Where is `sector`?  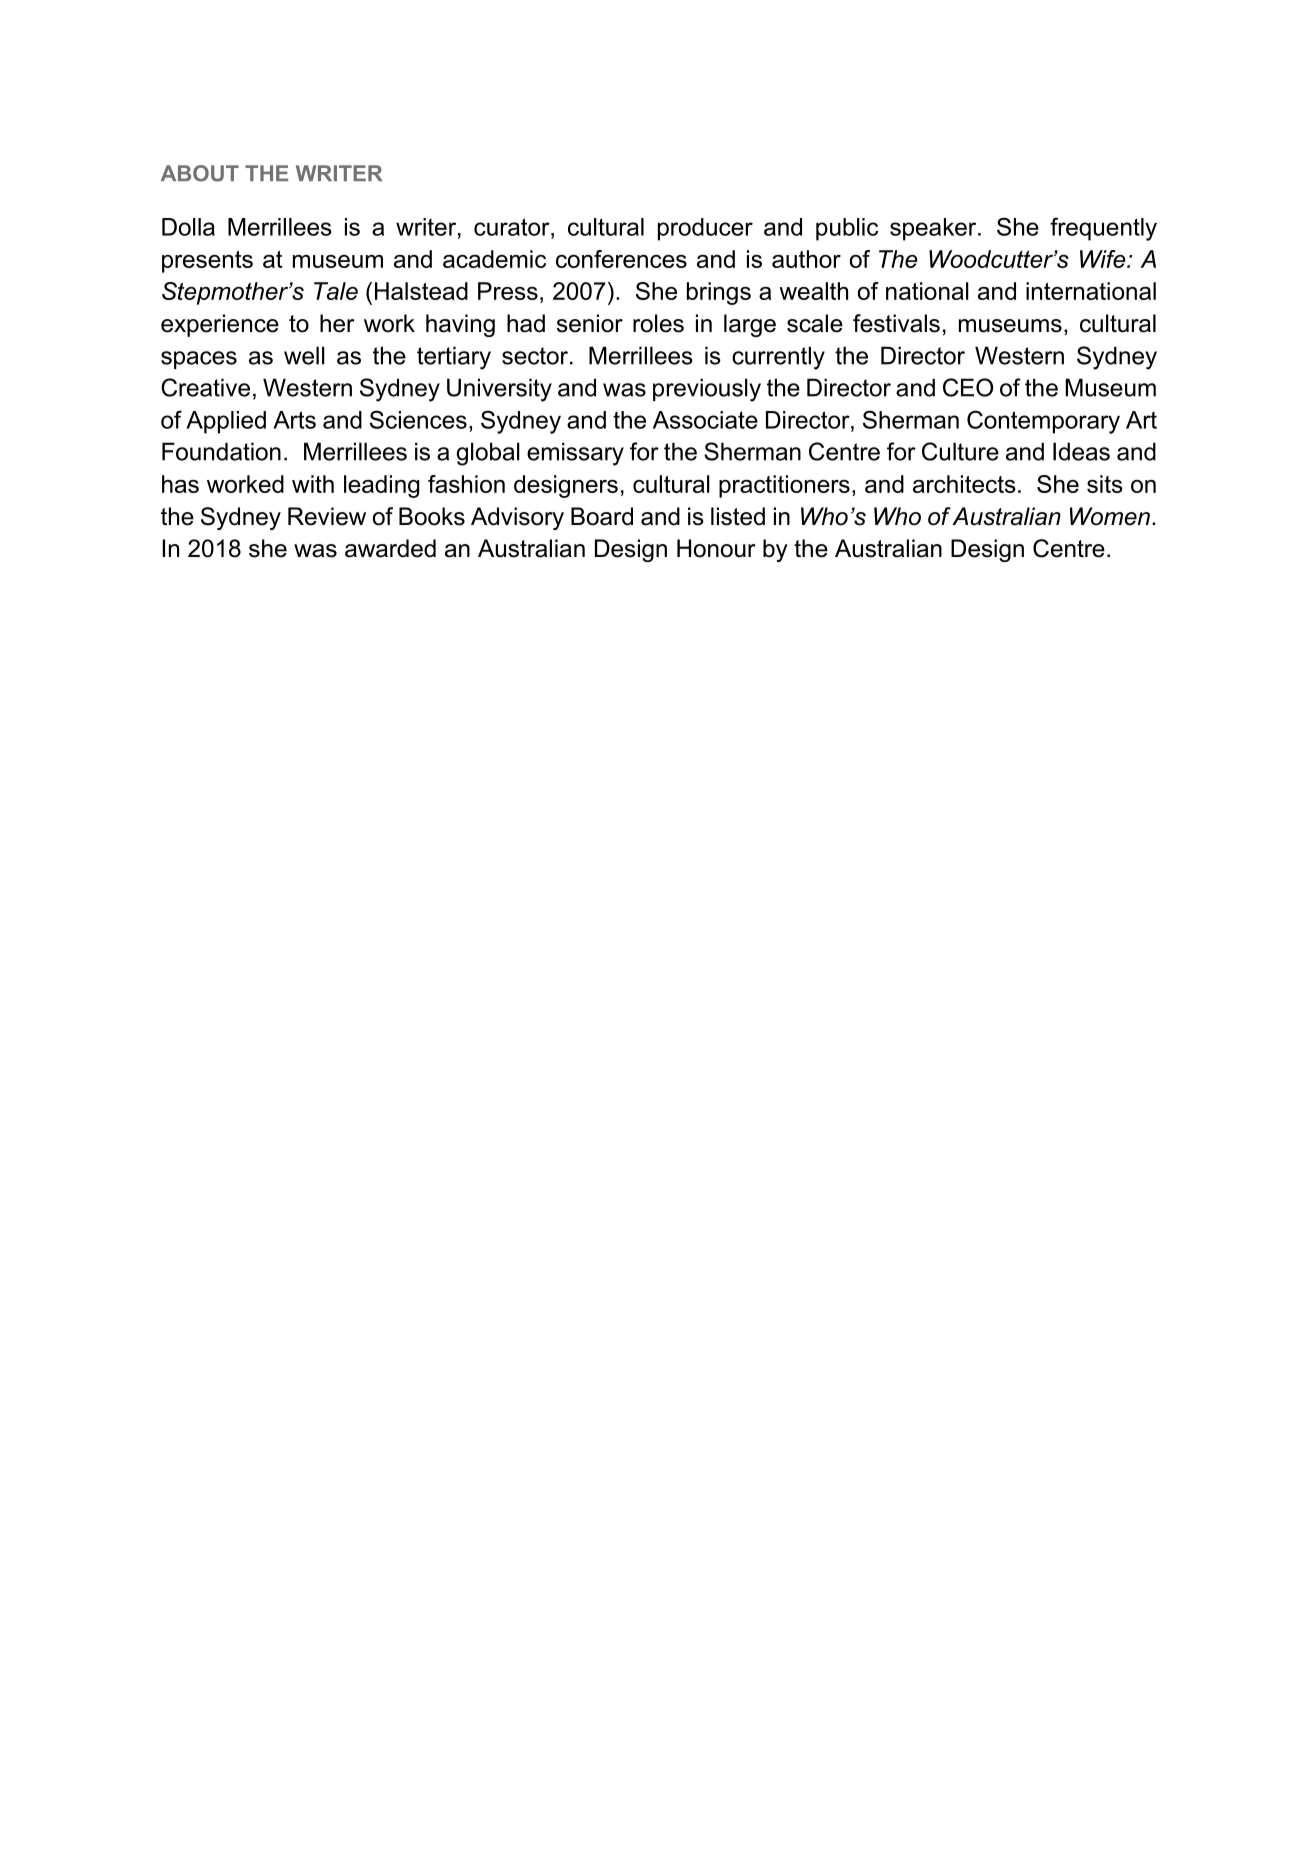 sector is located at coordinates (536, 356).
